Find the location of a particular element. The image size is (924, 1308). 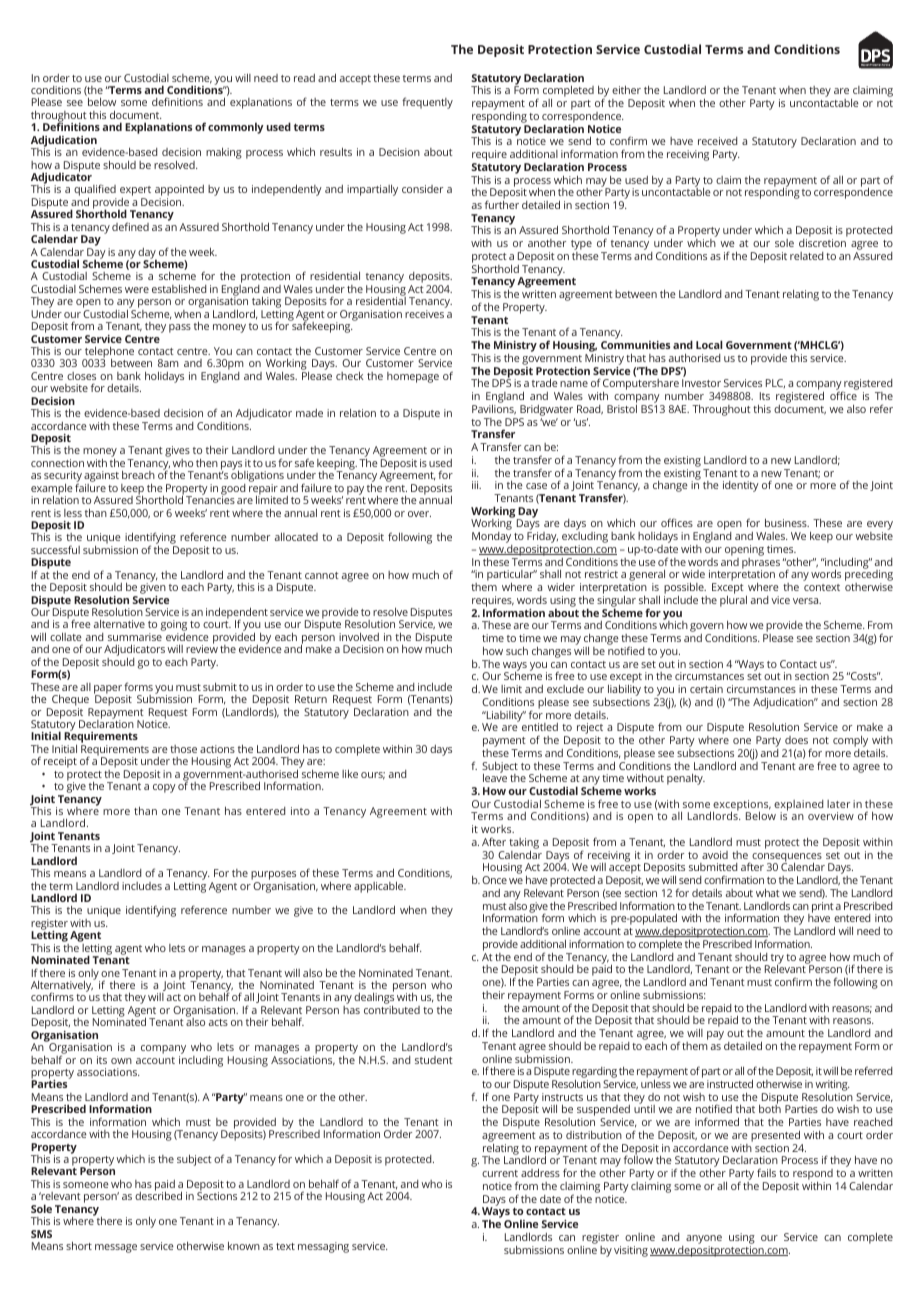

frequently is located at coordinates (427, 103).
